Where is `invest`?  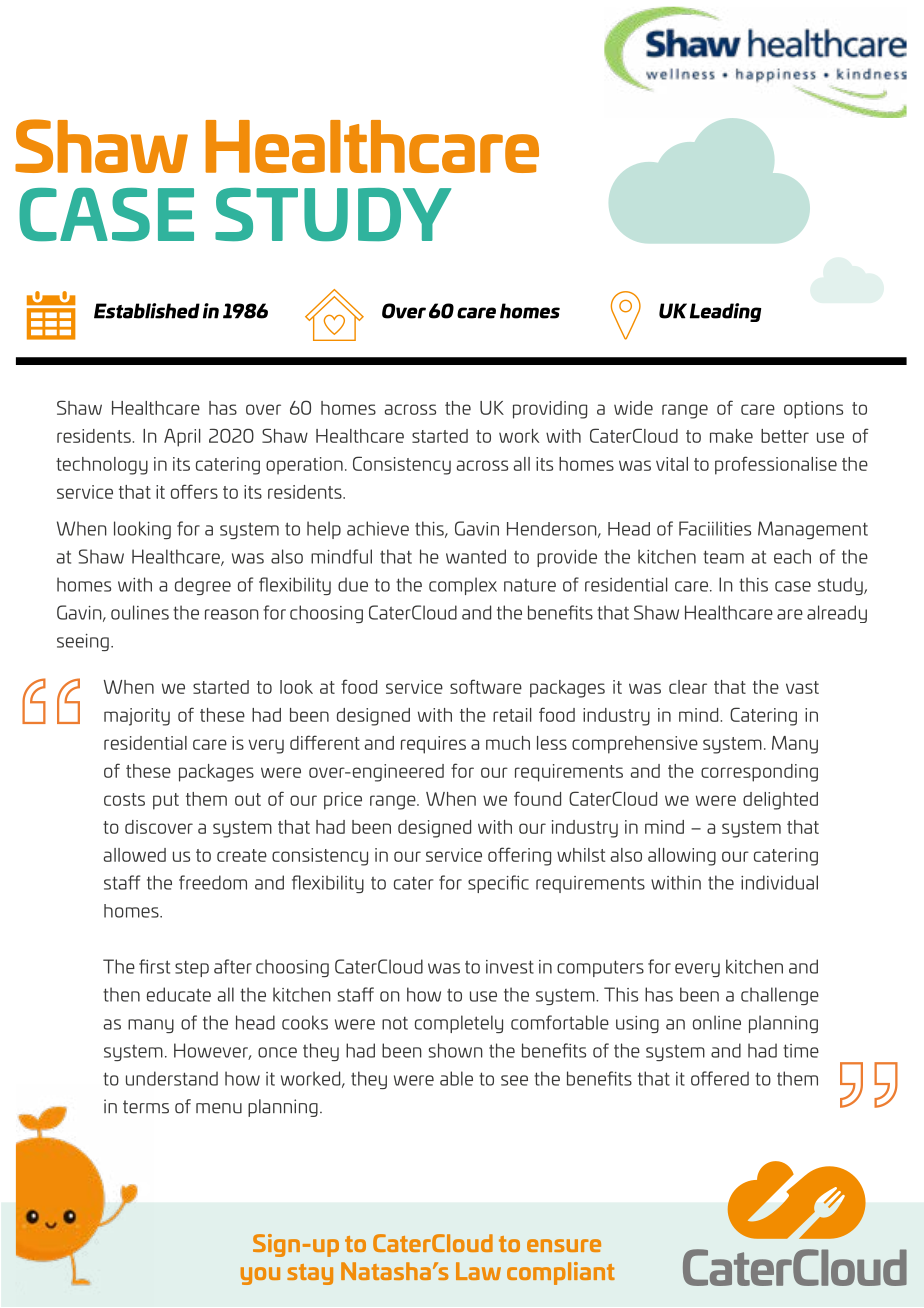
invest is located at coordinates (510, 967).
